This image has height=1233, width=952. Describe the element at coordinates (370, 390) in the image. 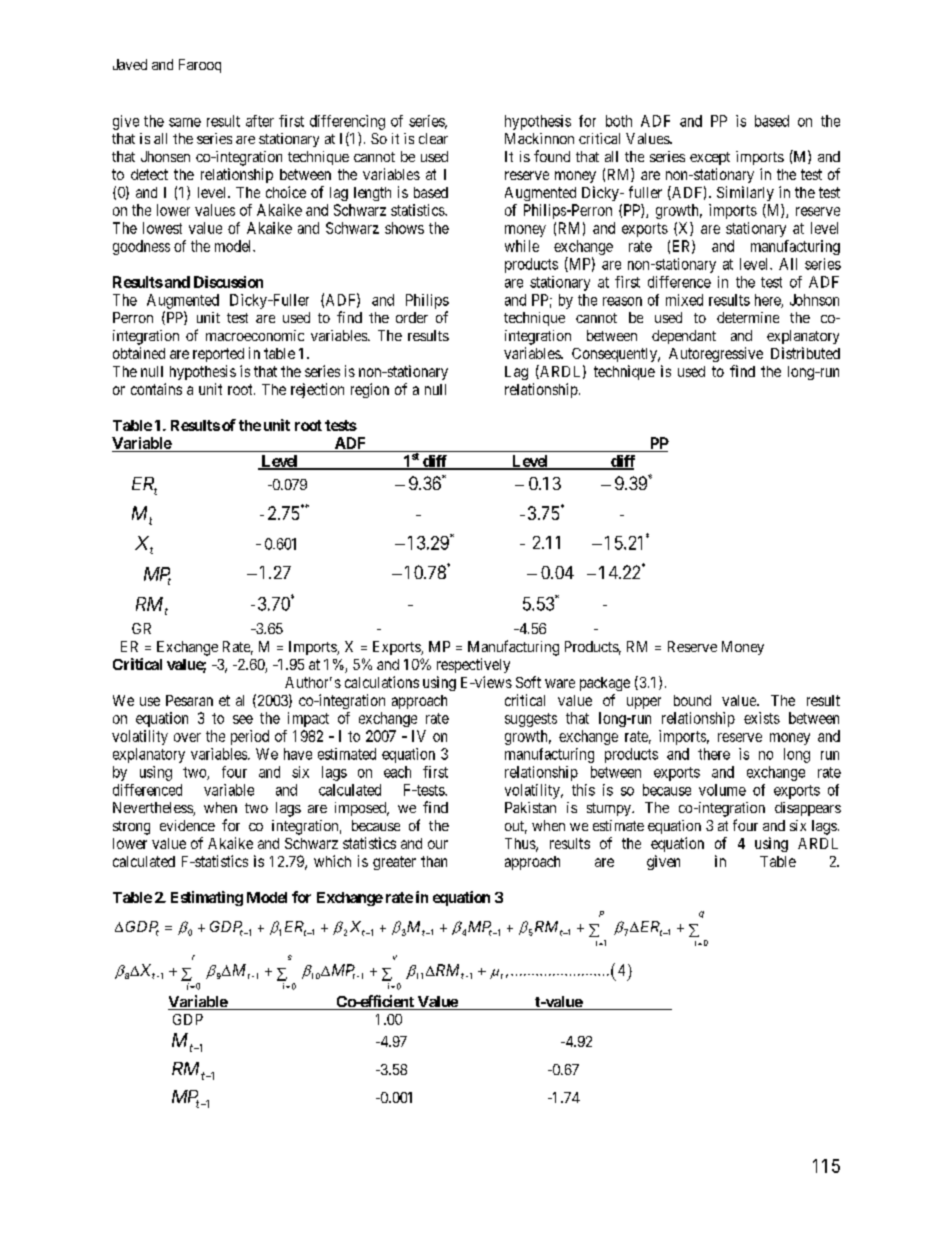

I see `region` at that location.
